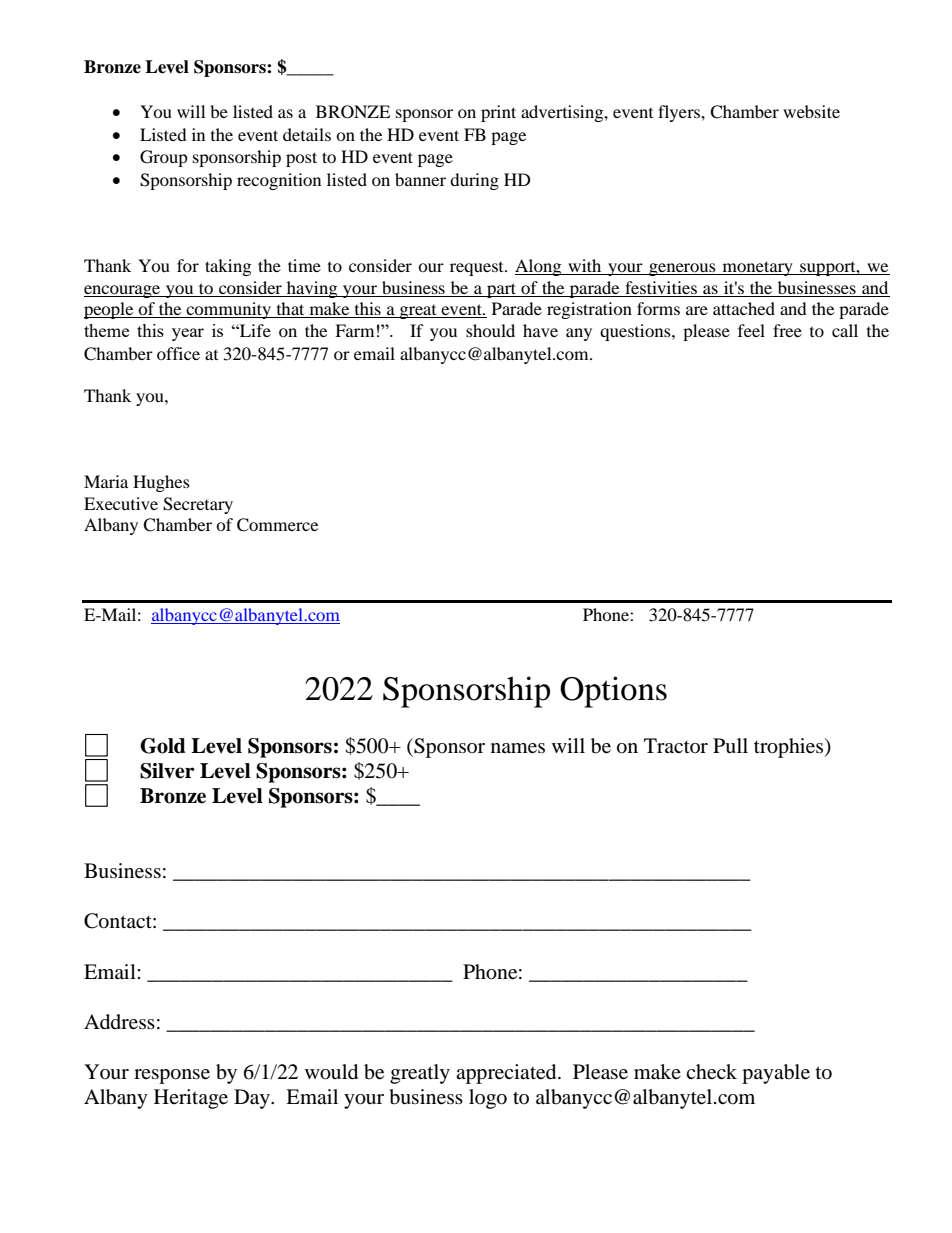  What do you see at coordinates (167, 771) in the image?
I see `Silver` at bounding box center [167, 771].
